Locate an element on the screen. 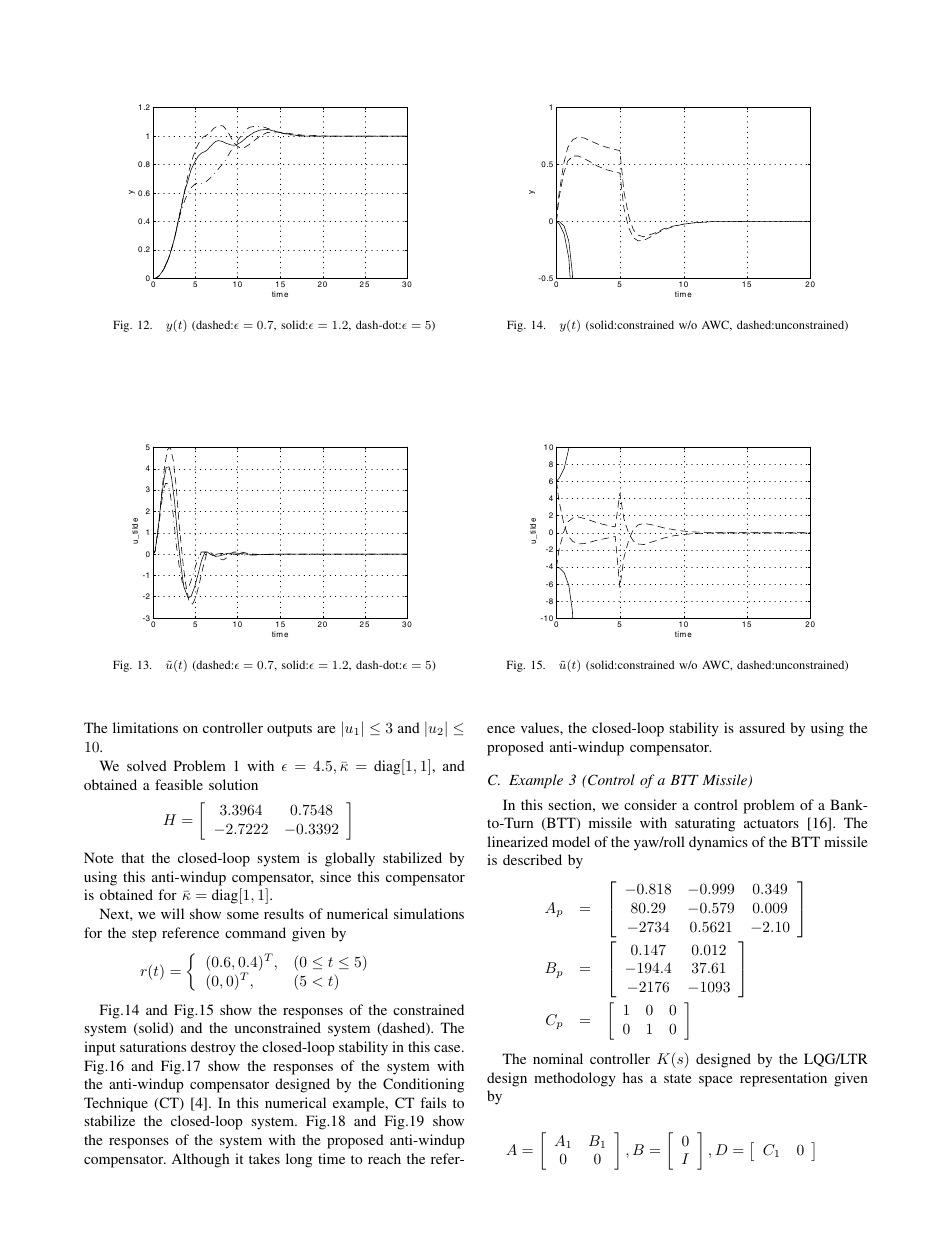 The image size is (952, 1233). assured is located at coordinates (762, 727).
